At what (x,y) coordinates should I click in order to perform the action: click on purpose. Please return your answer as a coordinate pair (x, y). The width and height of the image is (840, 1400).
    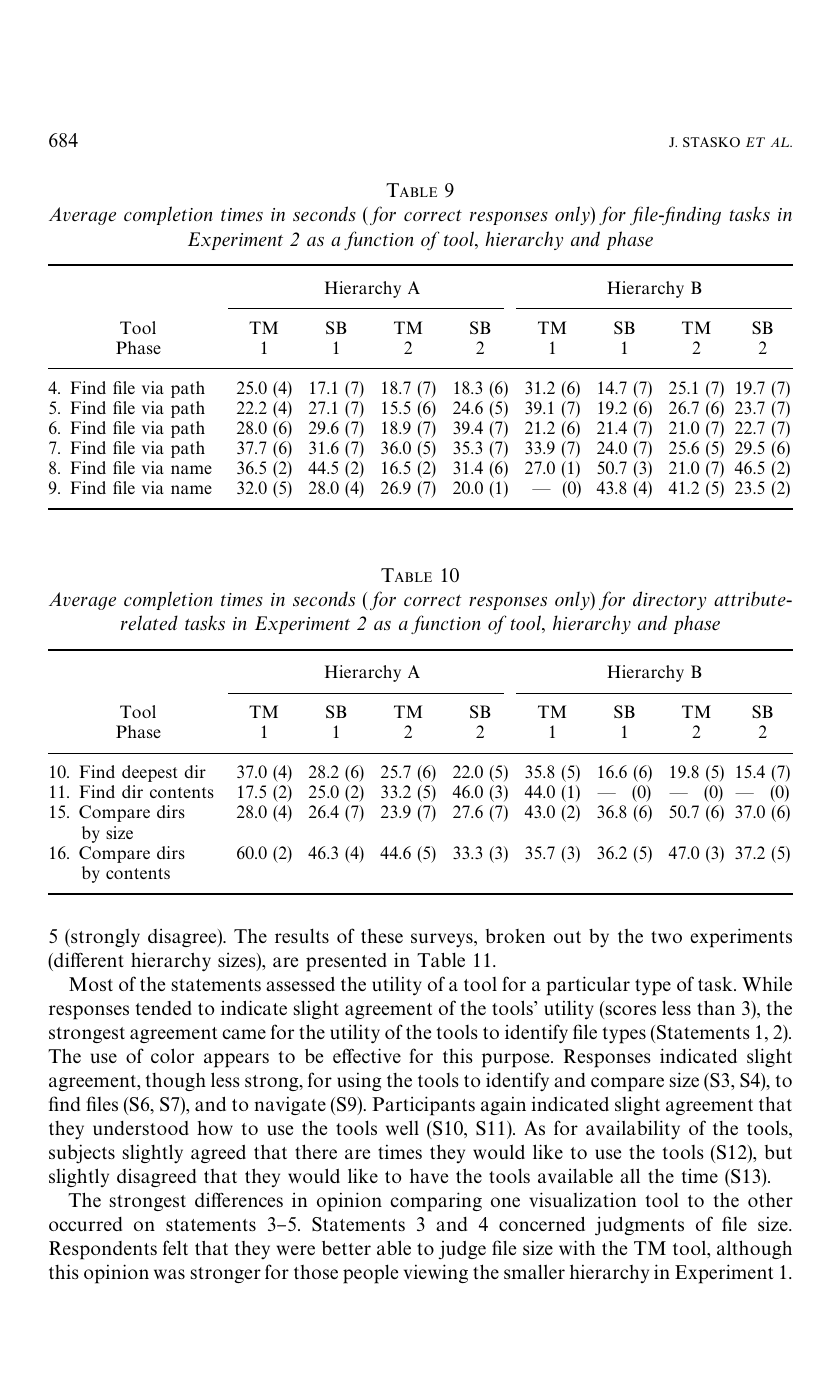
    Looking at the image, I should click on (517, 1060).
